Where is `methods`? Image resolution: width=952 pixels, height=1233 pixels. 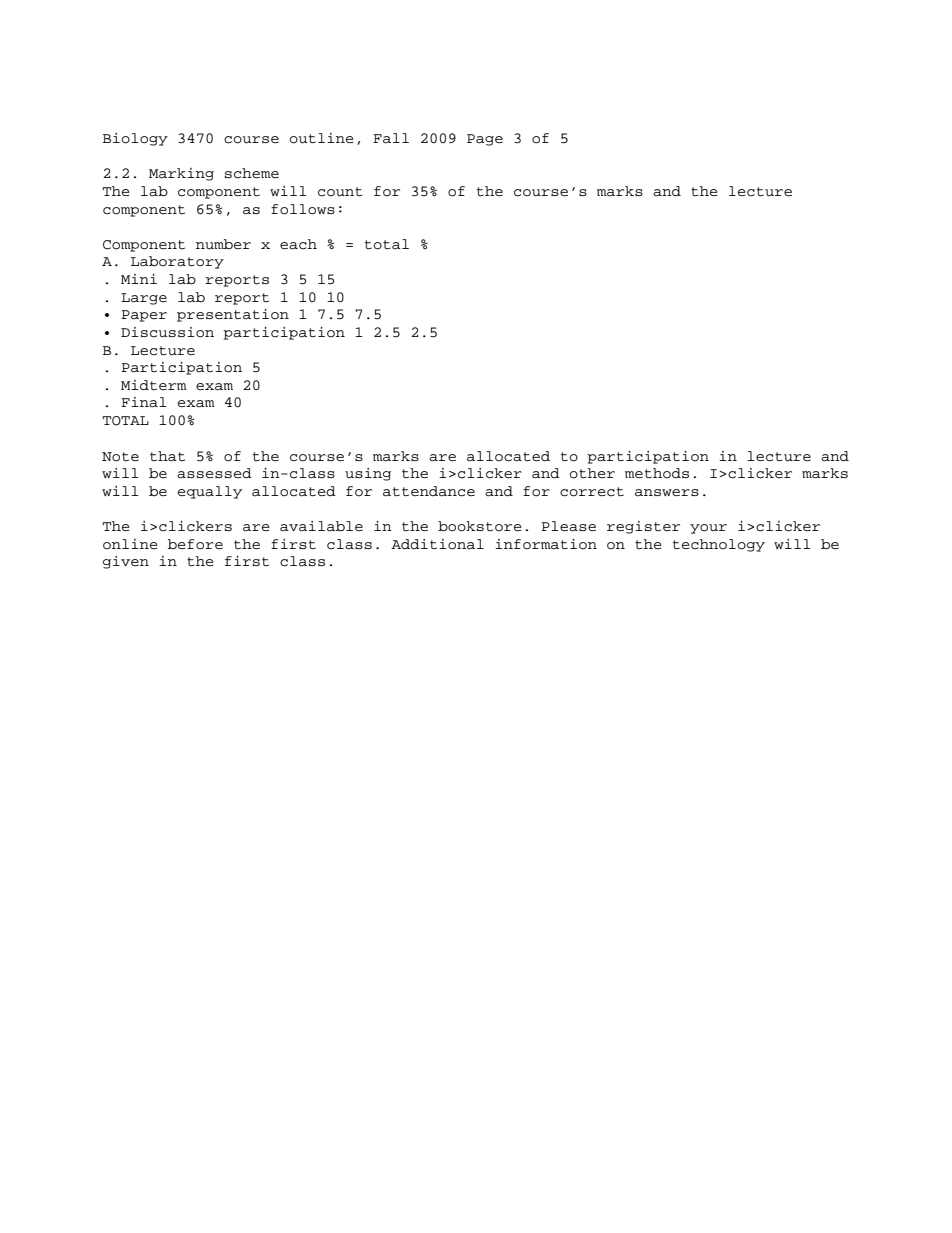
methods is located at coordinates (657, 473).
